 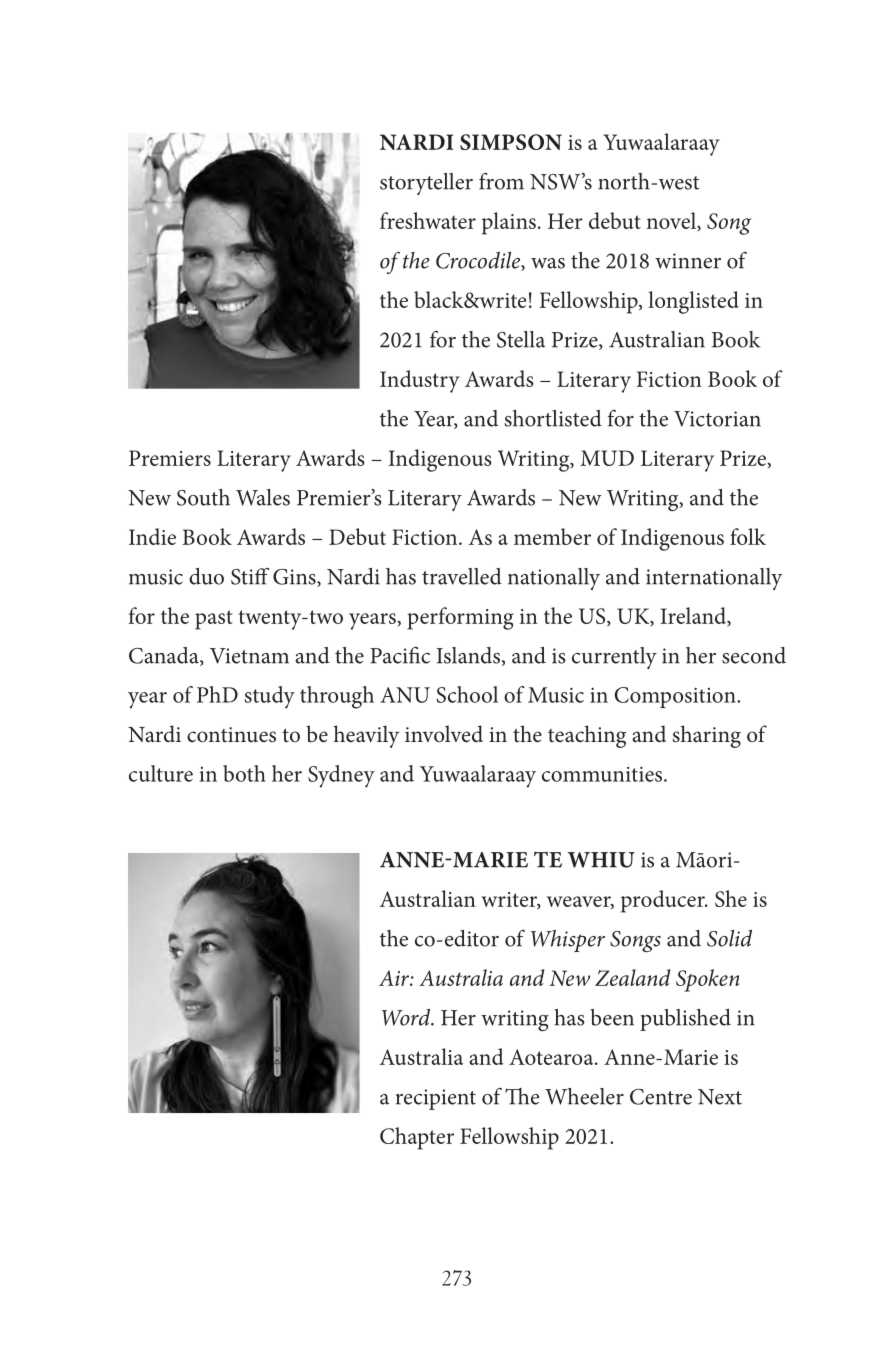 What do you see at coordinates (672, 221) in the document?
I see `novel` at bounding box center [672, 221].
